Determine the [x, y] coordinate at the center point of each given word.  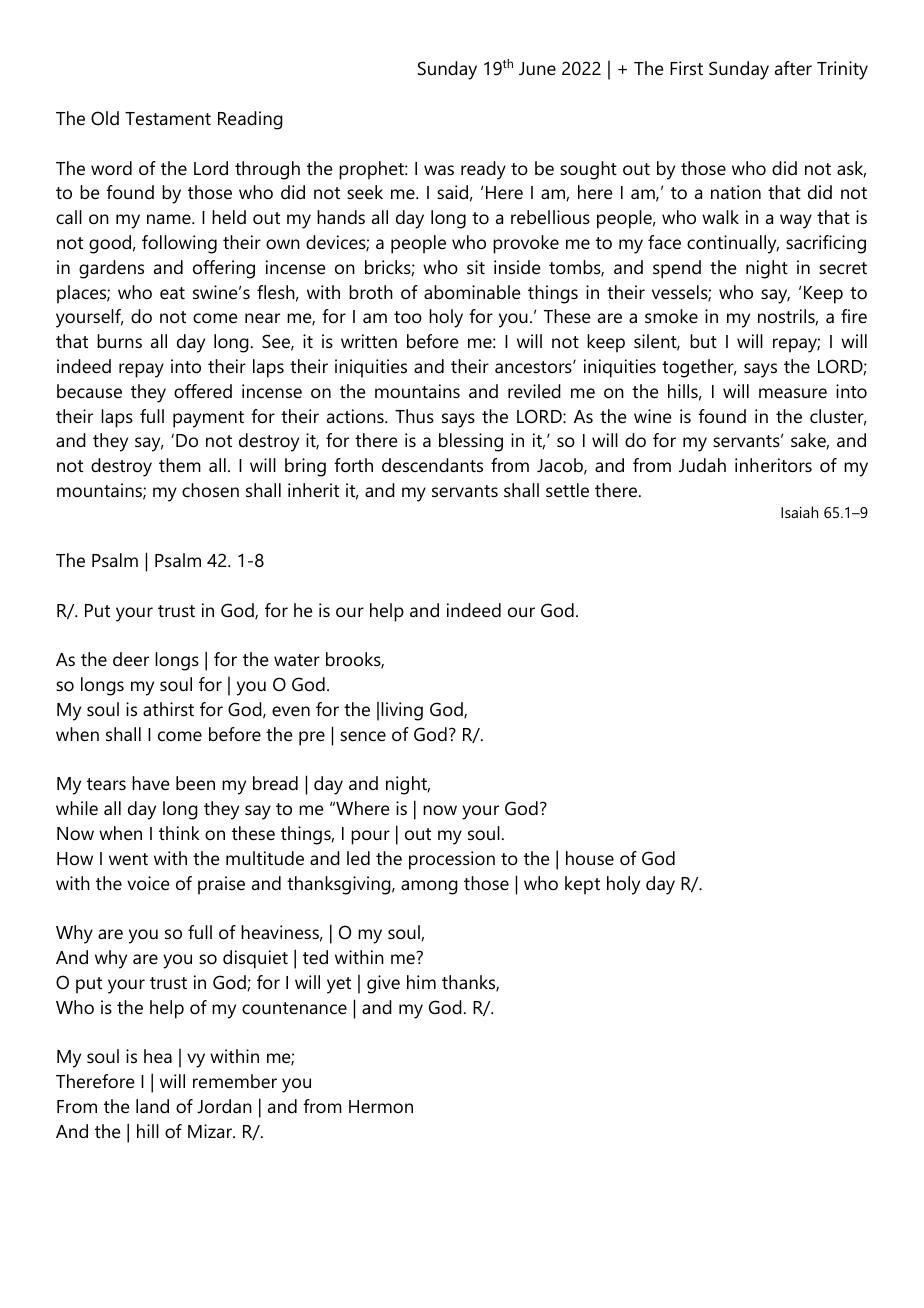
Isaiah [799, 512]
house [590, 858]
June [537, 69]
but [703, 341]
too [408, 317]
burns [119, 341]
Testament [168, 119]
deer [131, 659]
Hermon [381, 1106]
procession [452, 860]
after [793, 68]
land [152, 1106]
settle [567, 490]
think [179, 833]
